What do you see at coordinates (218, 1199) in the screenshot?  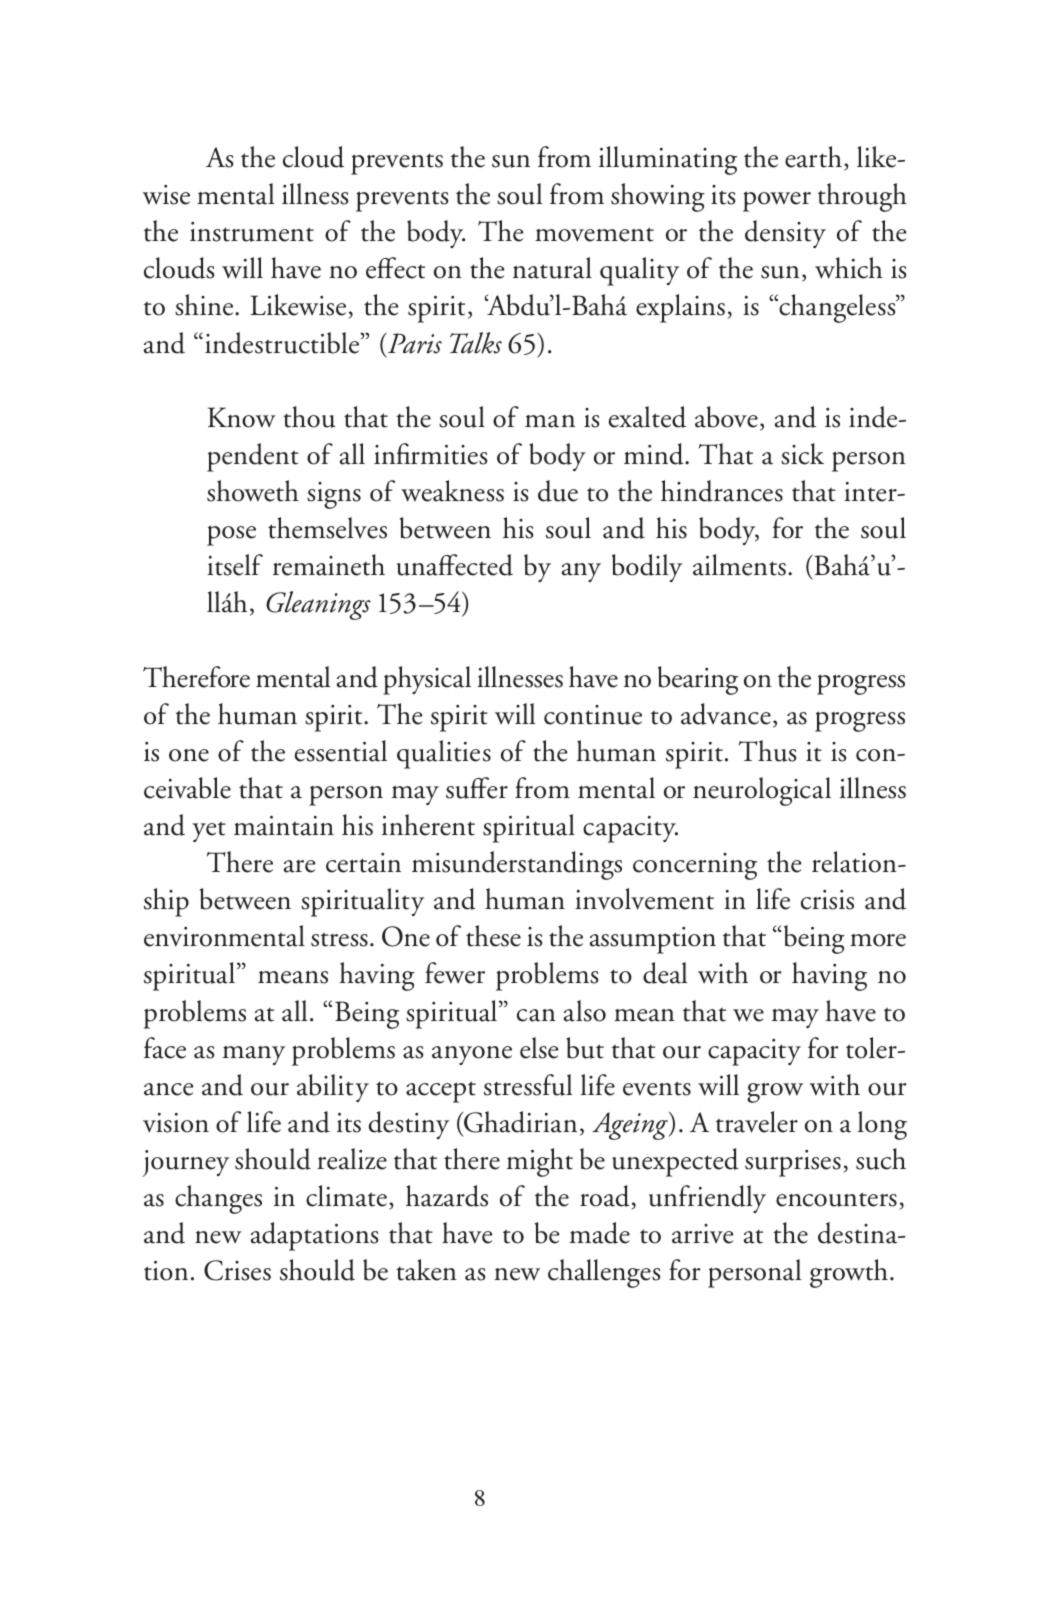 I see `changes` at bounding box center [218, 1199].
